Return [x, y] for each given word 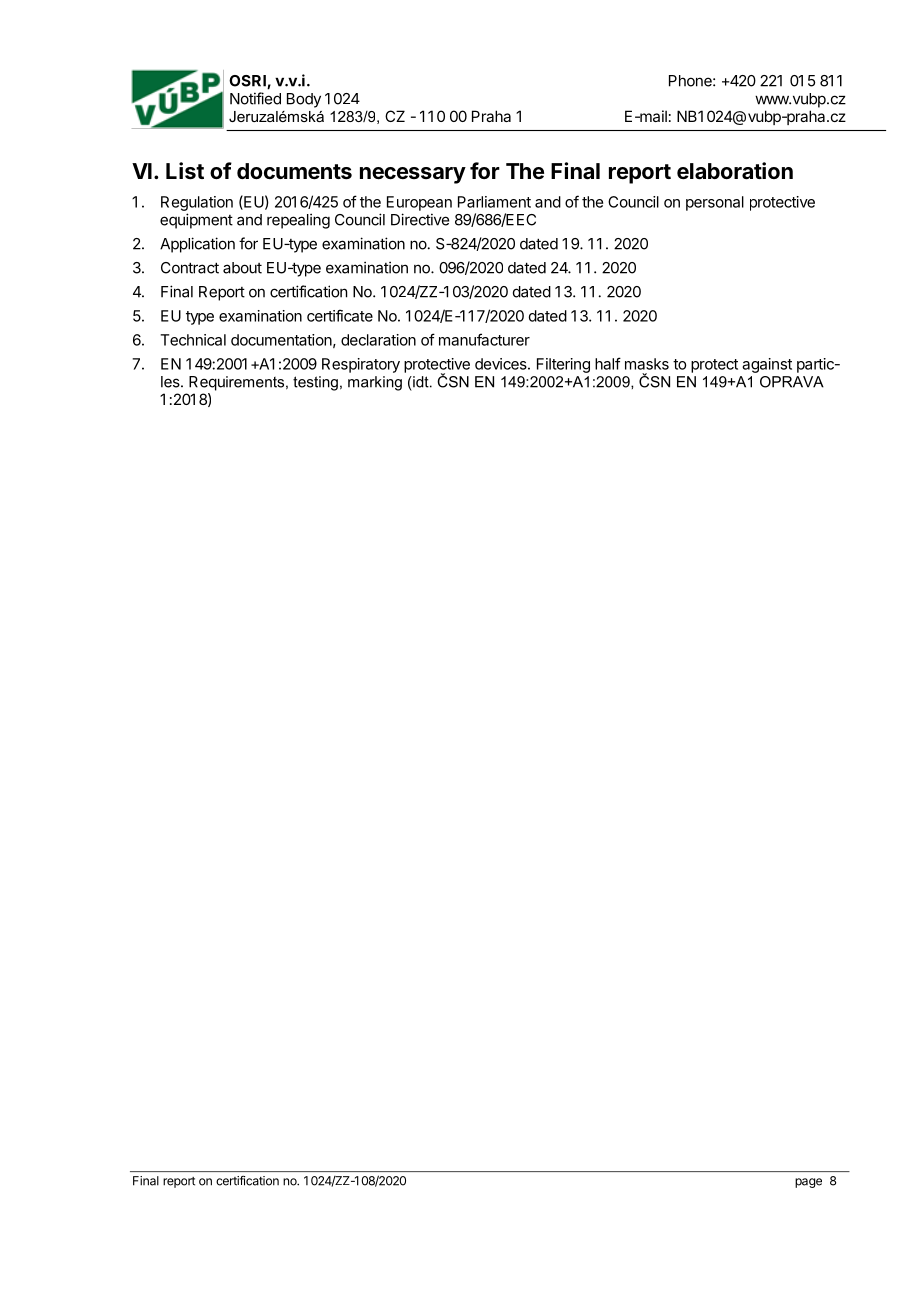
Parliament [494, 202]
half [608, 363]
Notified [255, 98]
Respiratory [361, 365]
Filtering [563, 365]
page [808, 1183]
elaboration [735, 171]
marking [375, 383]
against [767, 365]
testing [315, 383]
